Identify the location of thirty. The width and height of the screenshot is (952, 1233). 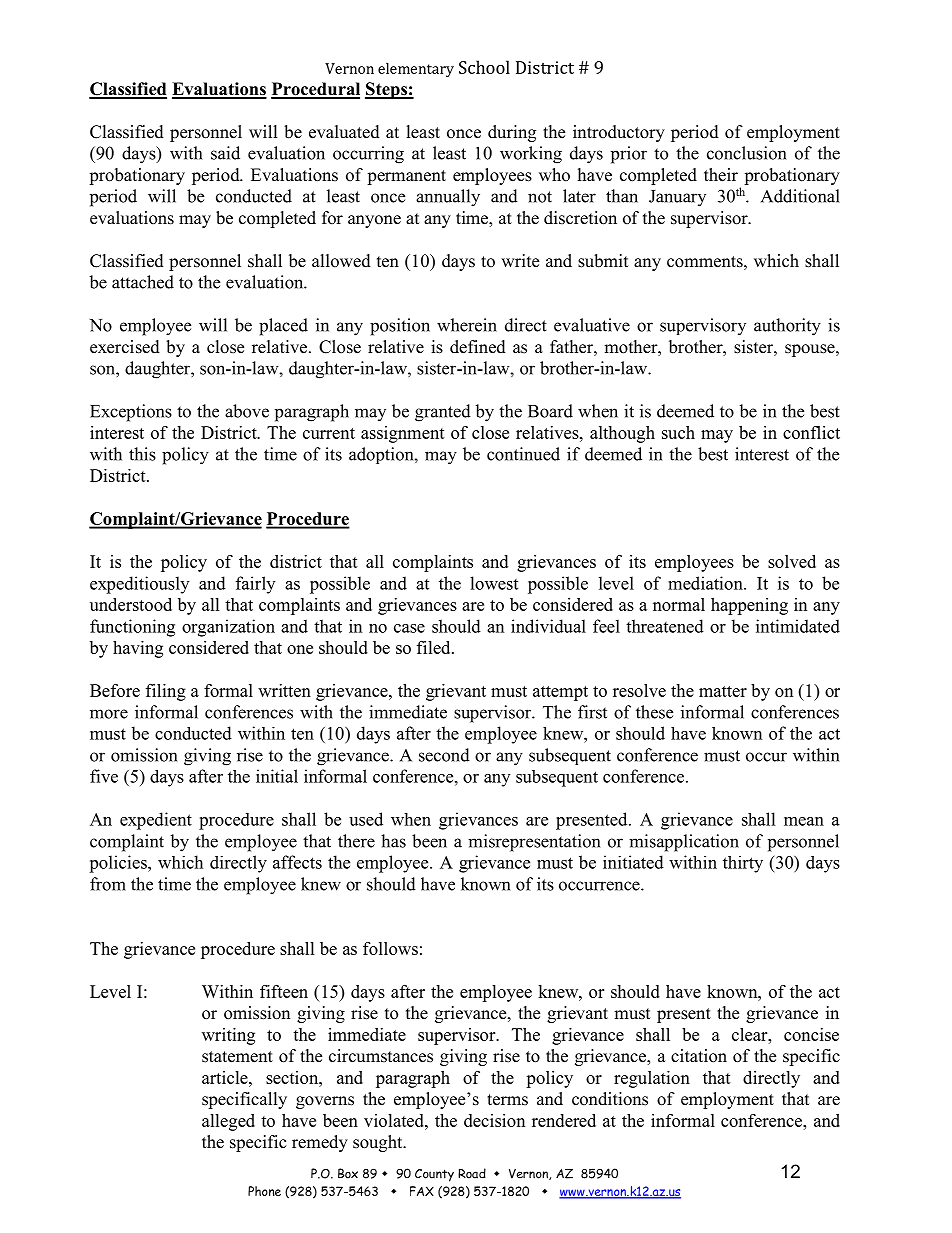
(743, 864).
